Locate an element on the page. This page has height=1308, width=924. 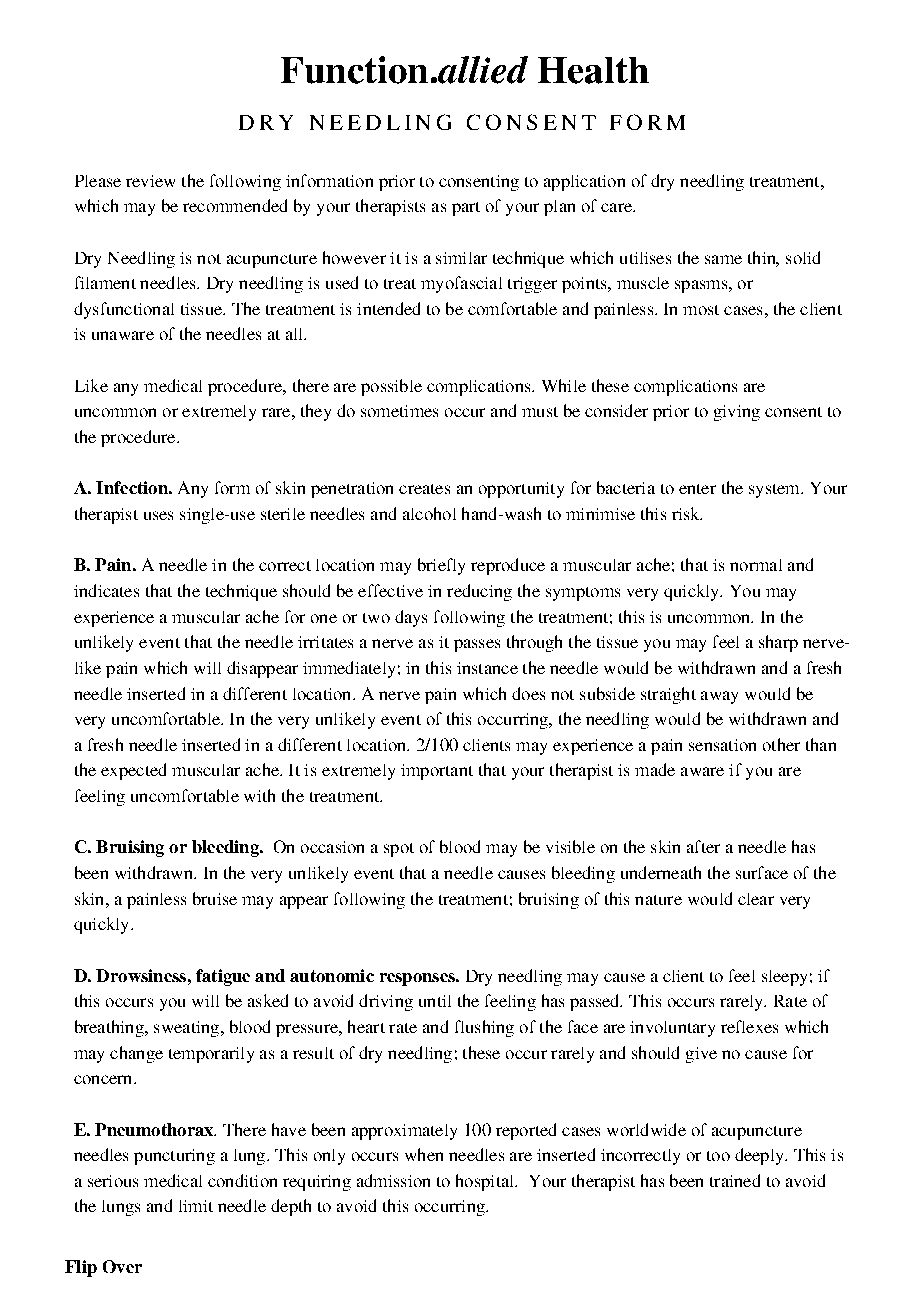
limit is located at coordinates (196, 1206).
